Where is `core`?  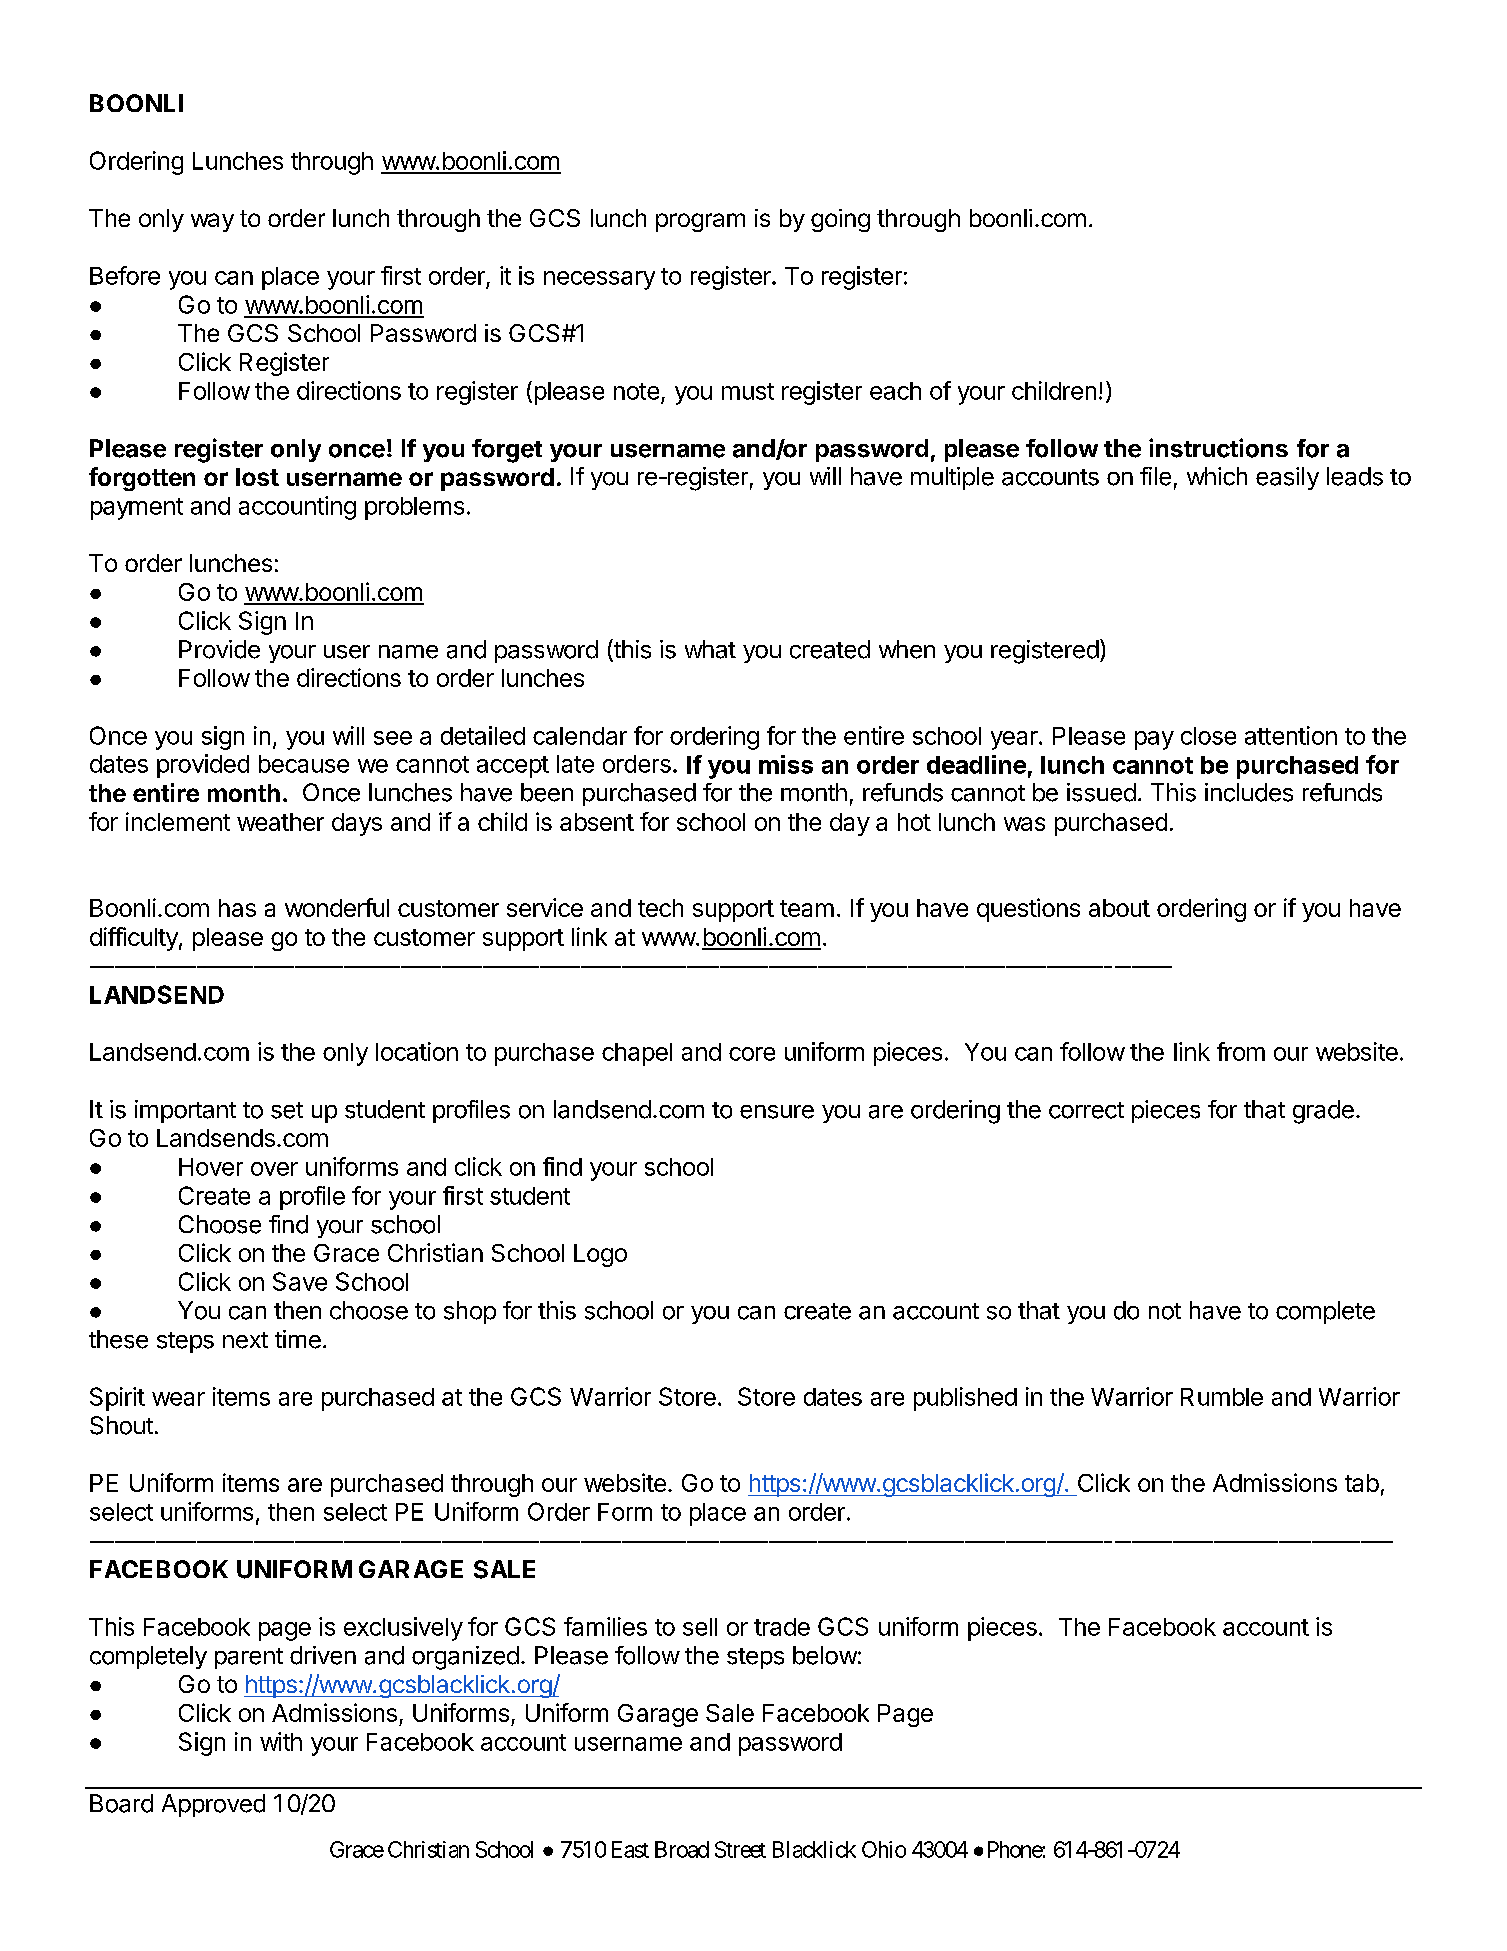 core is located at coordinates (752, 1054).
